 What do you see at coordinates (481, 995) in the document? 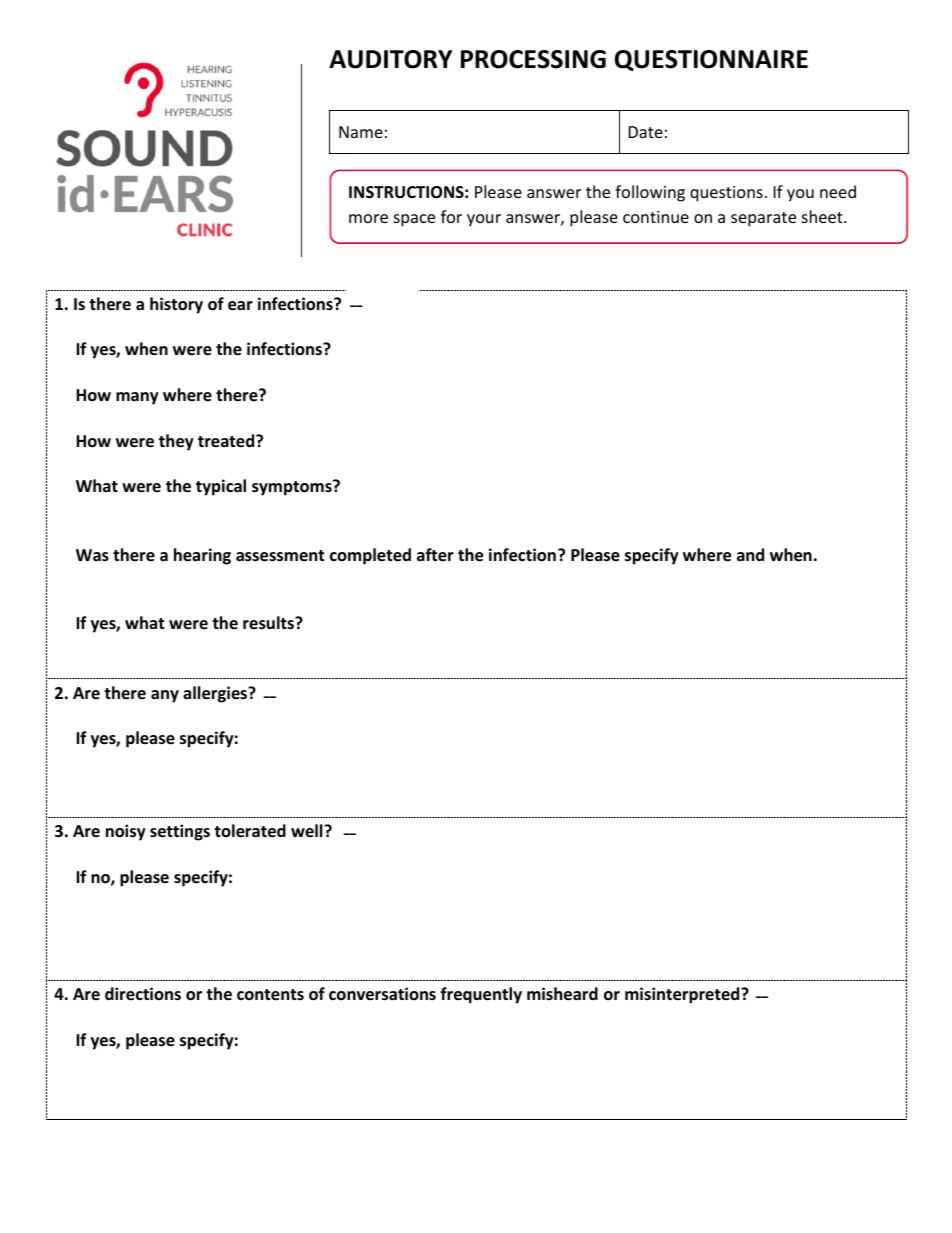
I see `frequently` at bounding box center [481, 995].
